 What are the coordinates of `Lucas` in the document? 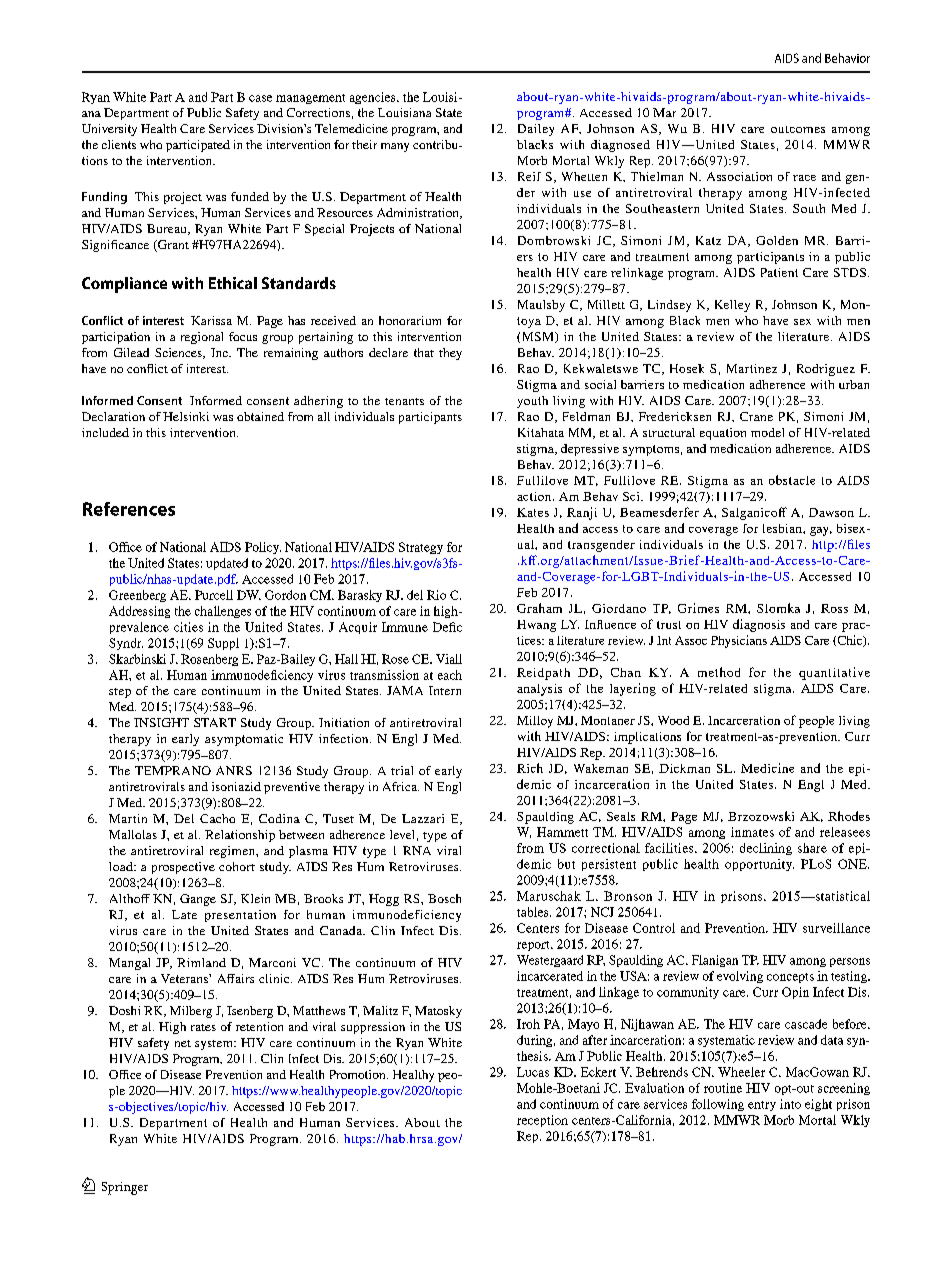 It's located at (533, 1072).
